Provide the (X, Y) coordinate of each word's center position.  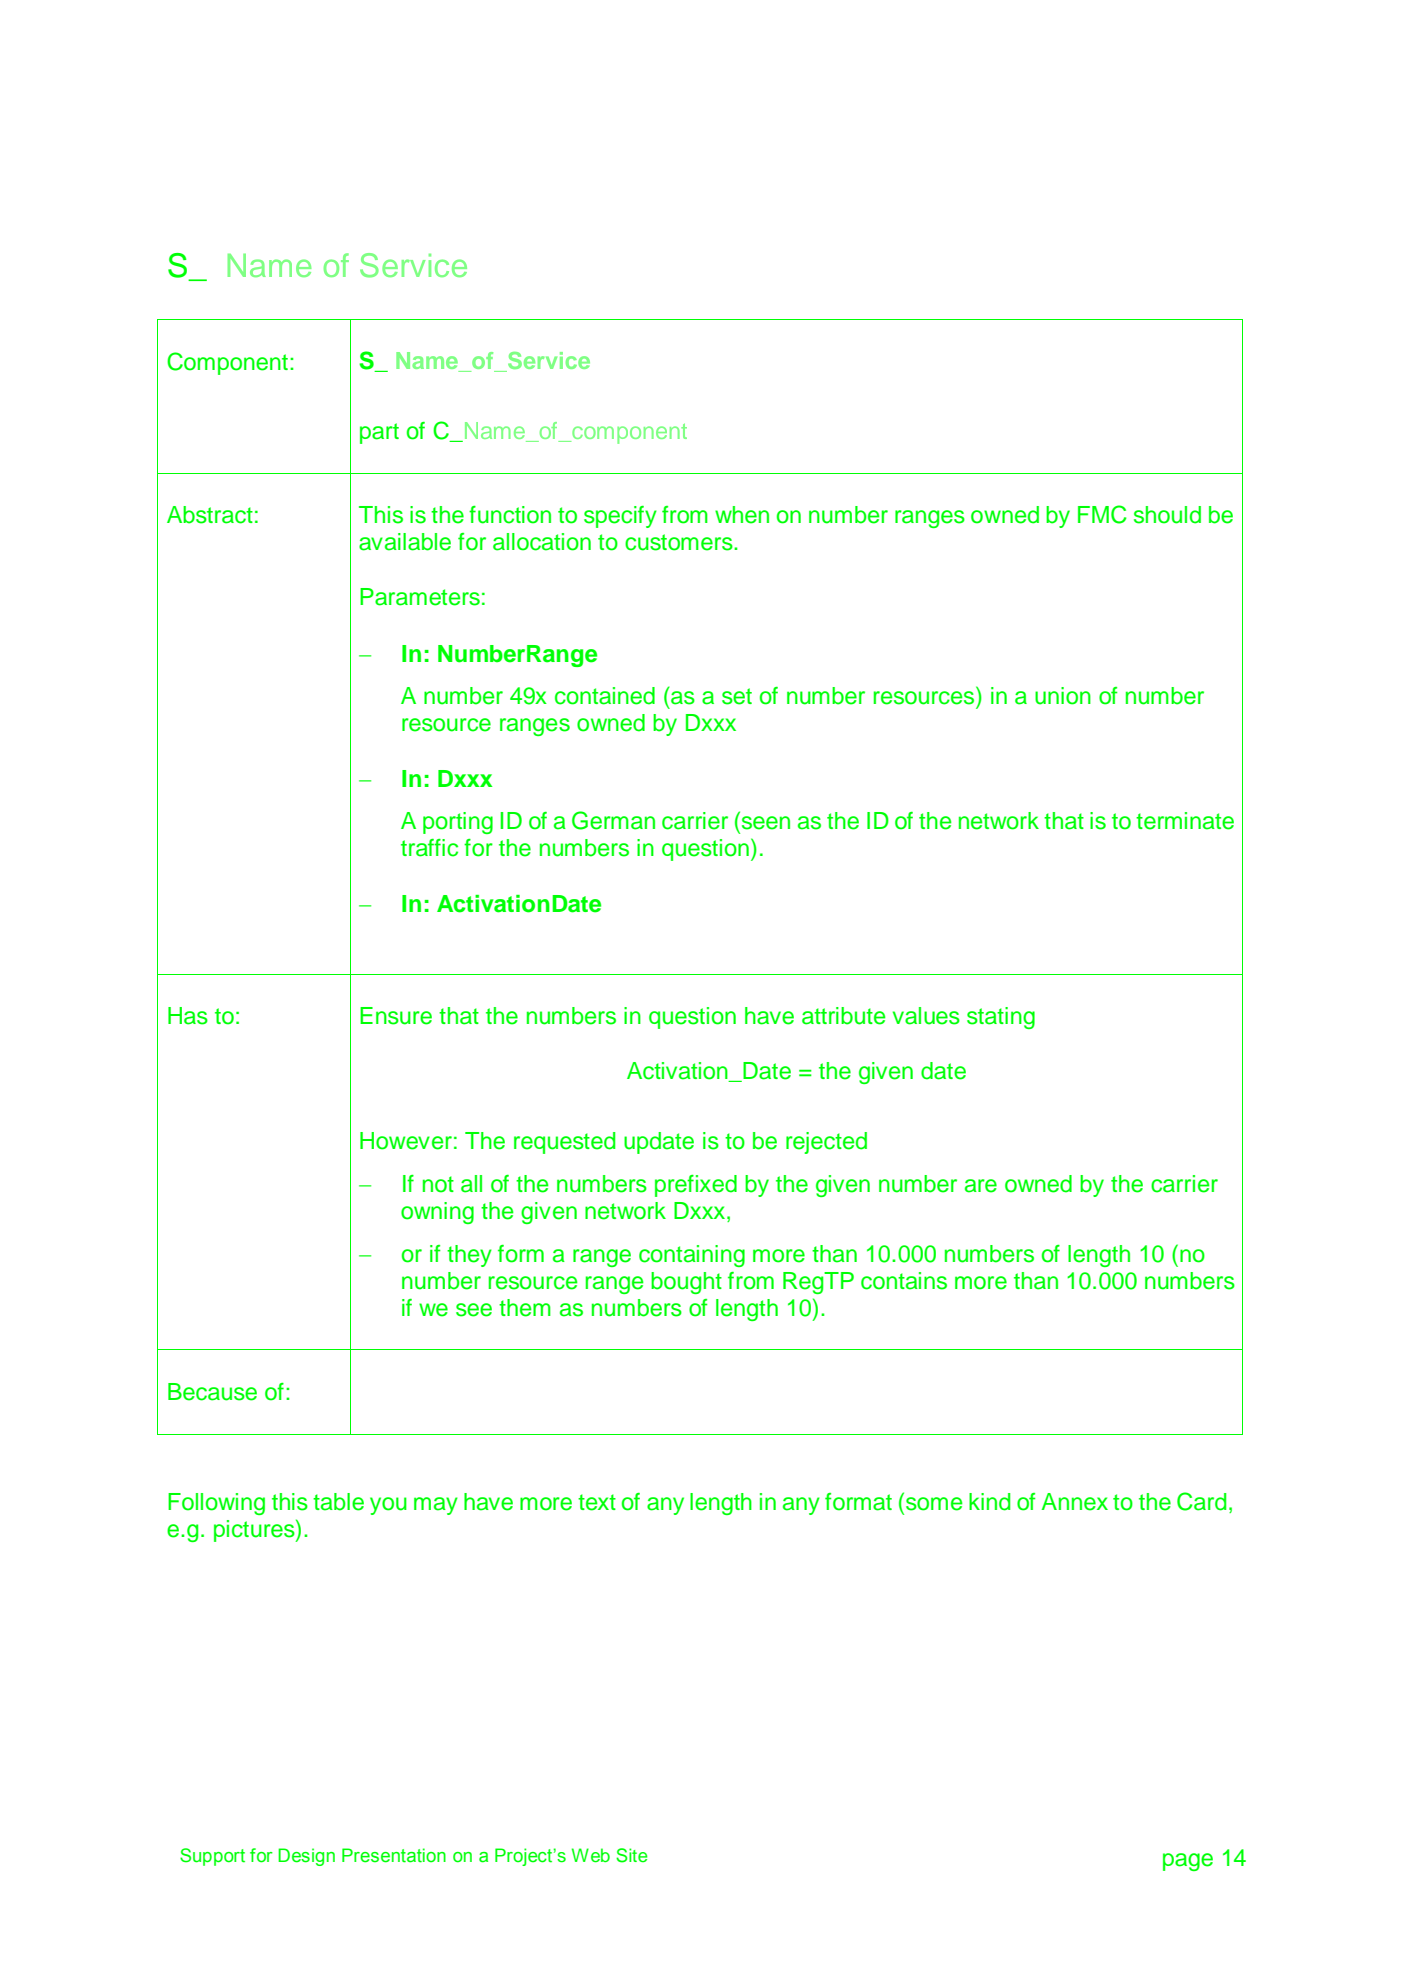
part (379, 433)
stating (1001, 1018)
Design (306, 1857)
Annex (1075, 1502)
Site (632, 1855)
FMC (1102, 514)
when (742, 515)
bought (686, 1283)
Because (212, 1392)
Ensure (396, 1016)
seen (766, 823)
